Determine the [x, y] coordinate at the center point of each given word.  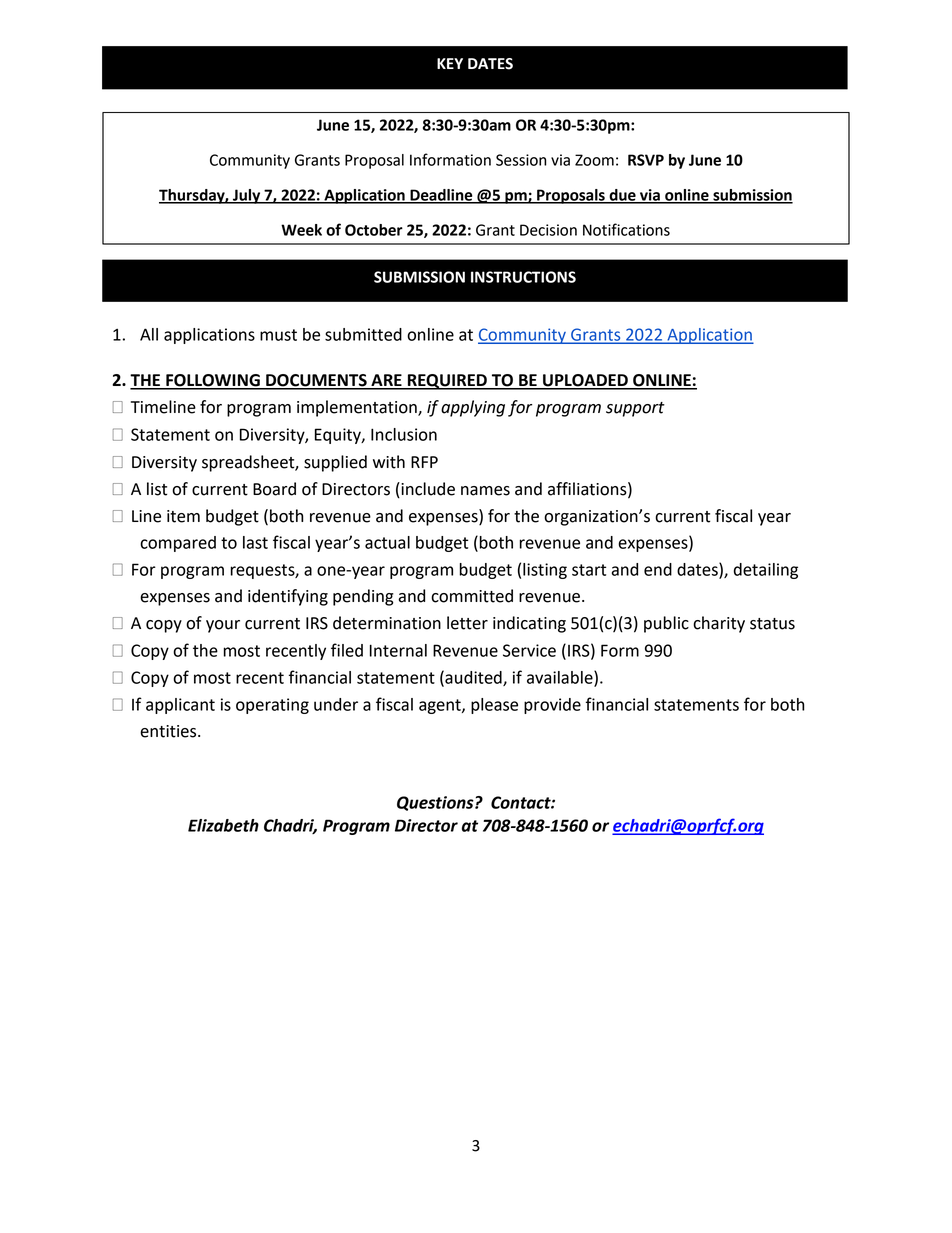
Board [274, 489]
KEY [450, 63]
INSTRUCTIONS [523, 277]
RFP [424, 462]
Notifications [626, 229]
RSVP [646, 160]
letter [467, 623]
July [247, 196]
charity [719, 624]
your [223, 626]
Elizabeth [223, 825]
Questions [436, 803]
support [635, 409]
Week [301, 230]
